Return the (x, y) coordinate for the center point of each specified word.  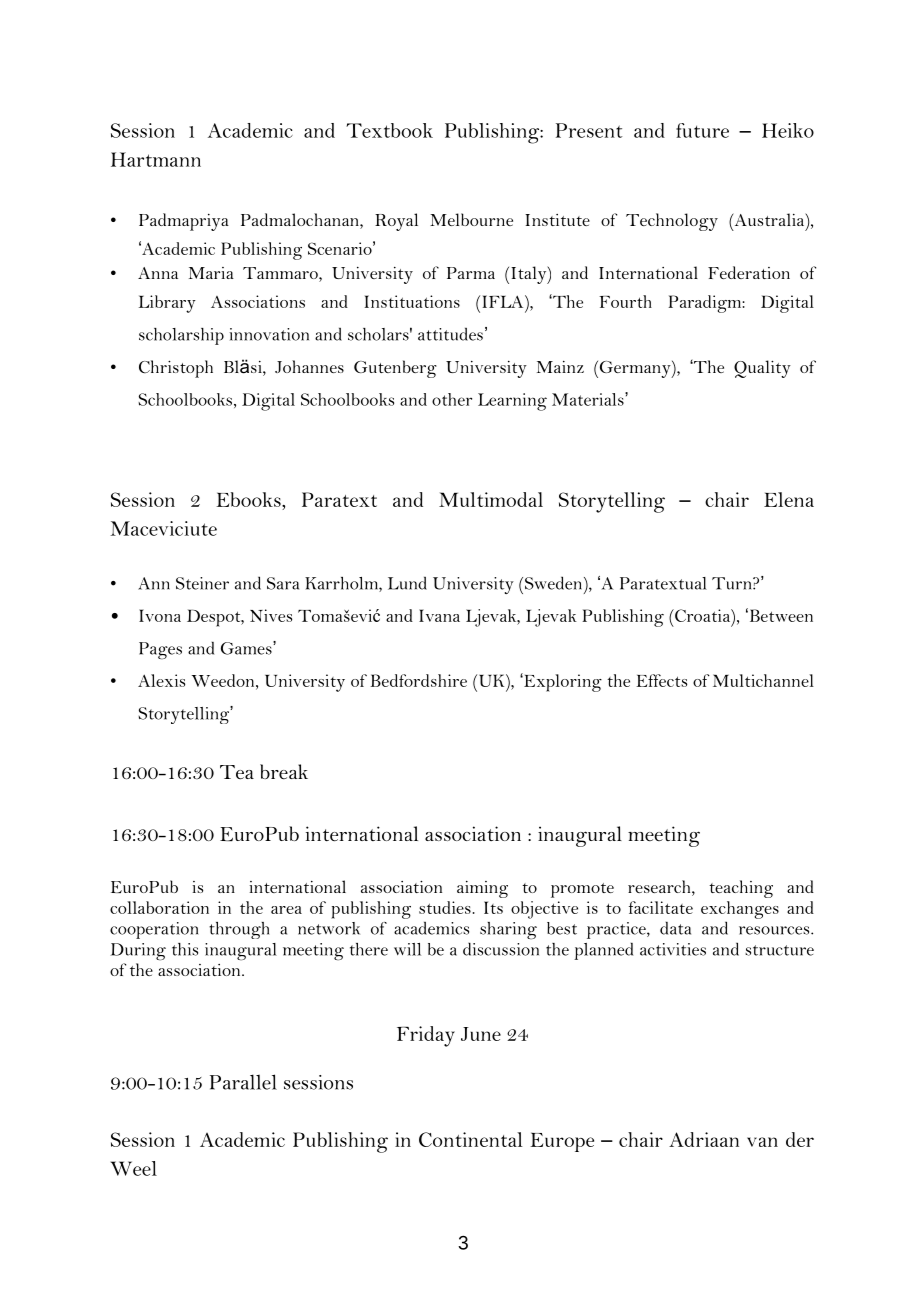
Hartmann (156, 159)
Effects (661, 680)
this (185, 949)
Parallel (243, 1082)
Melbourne (471, 219)
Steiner (202, 583)
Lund (407, 583)
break (284, 772)
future (702, 130)
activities (673, 949)
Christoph (176, 369)
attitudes (450, 334)
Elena (789, 499)
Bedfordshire (419, 680)
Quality (762, 369)
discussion (501, 949)
